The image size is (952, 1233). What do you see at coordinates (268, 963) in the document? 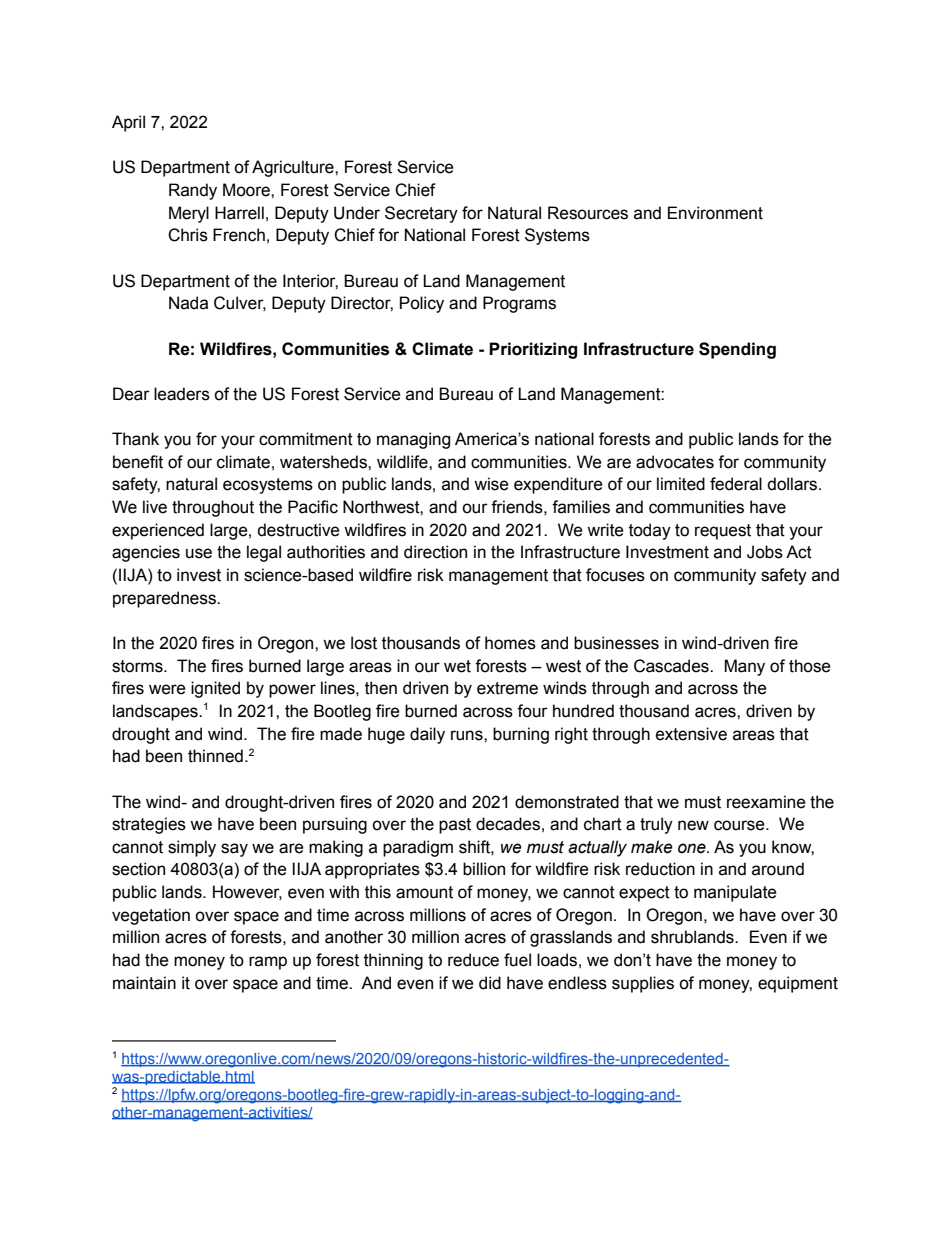
I see `ramp` at bounding box center [268, 963].
